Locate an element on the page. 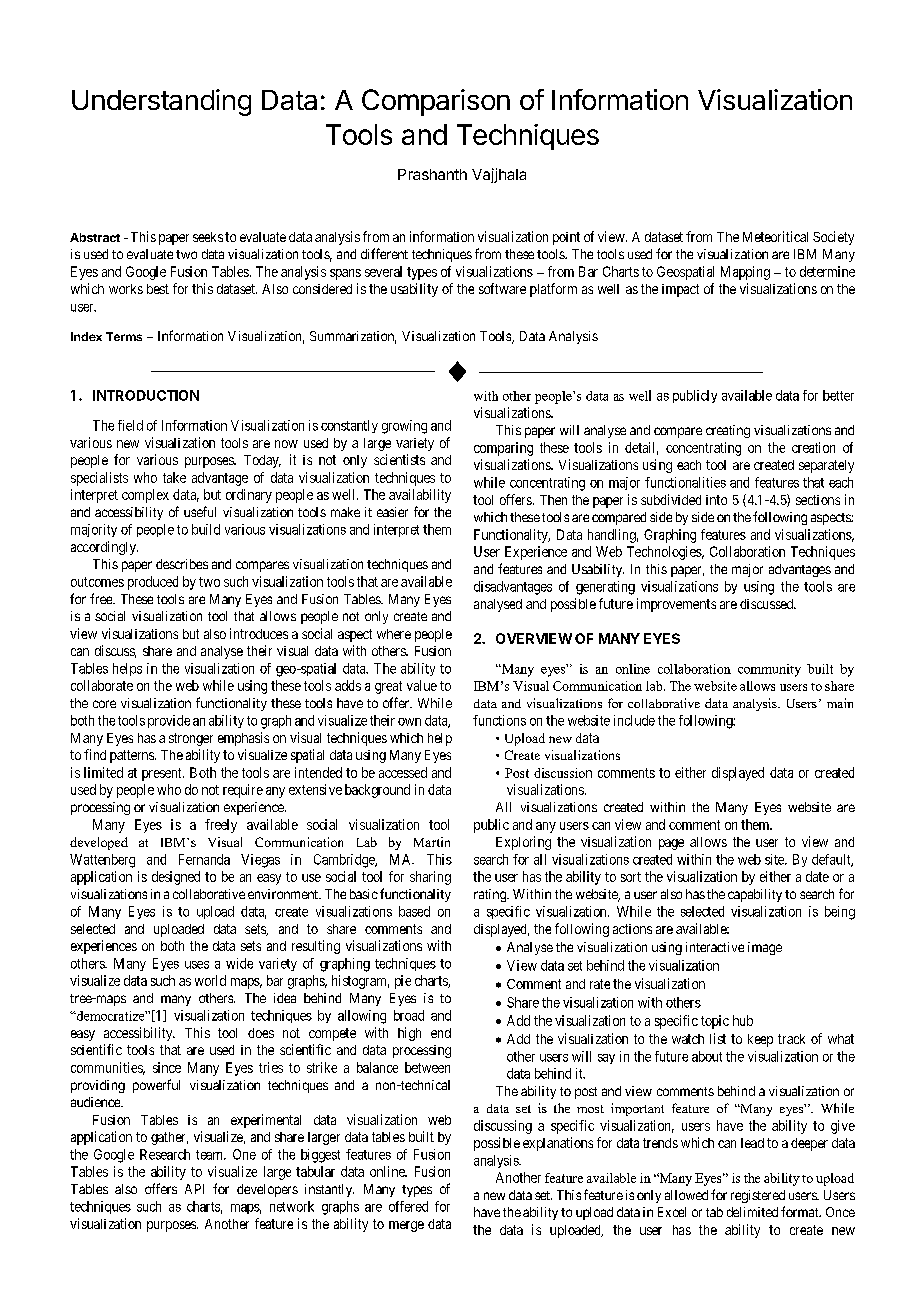 This document has width=924, height=1308. Comparison is located at coordinates (436, 102).
